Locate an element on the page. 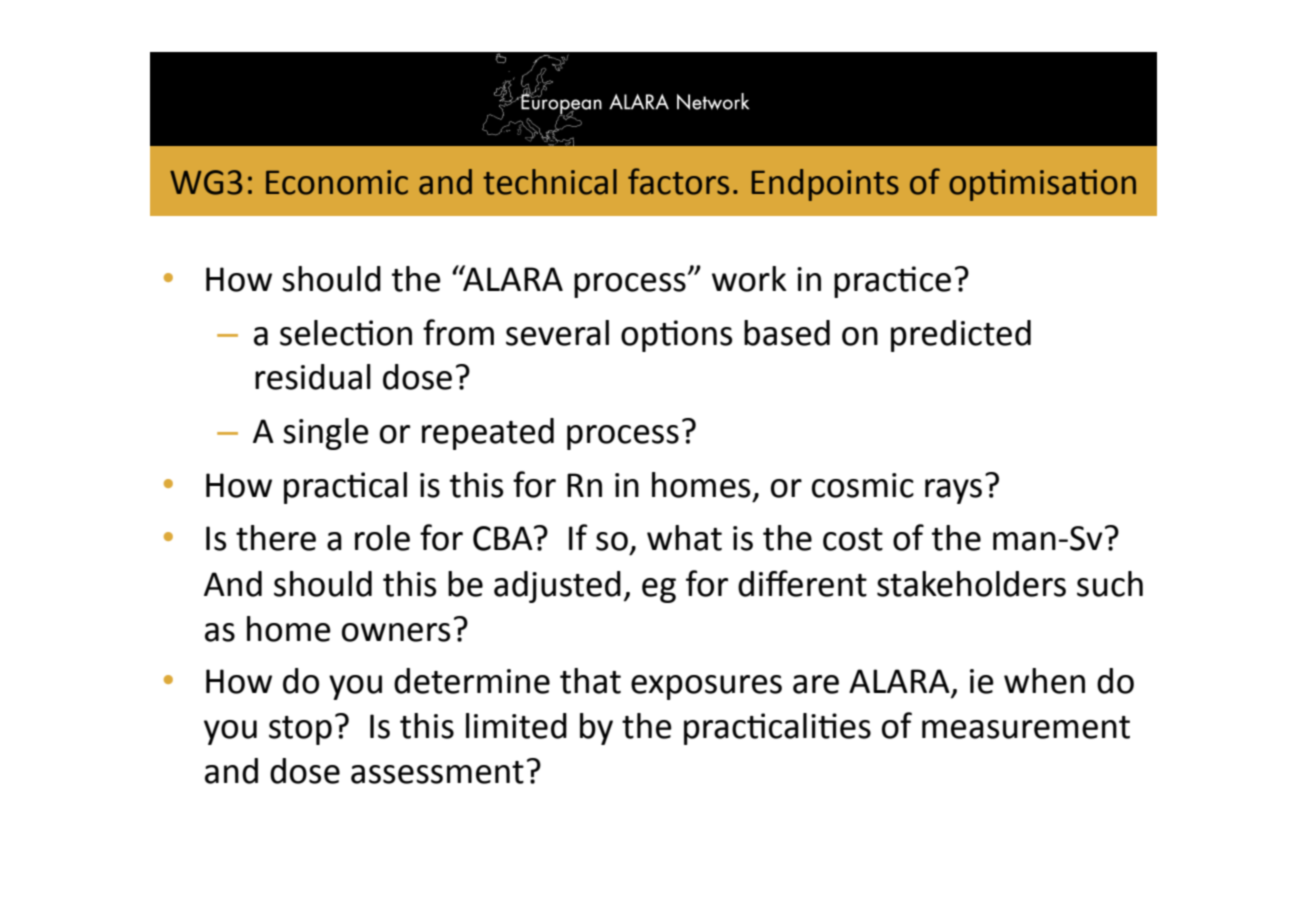 The width and height of the page is (1308, 924). exposures is located at coordinates (706, 687).
